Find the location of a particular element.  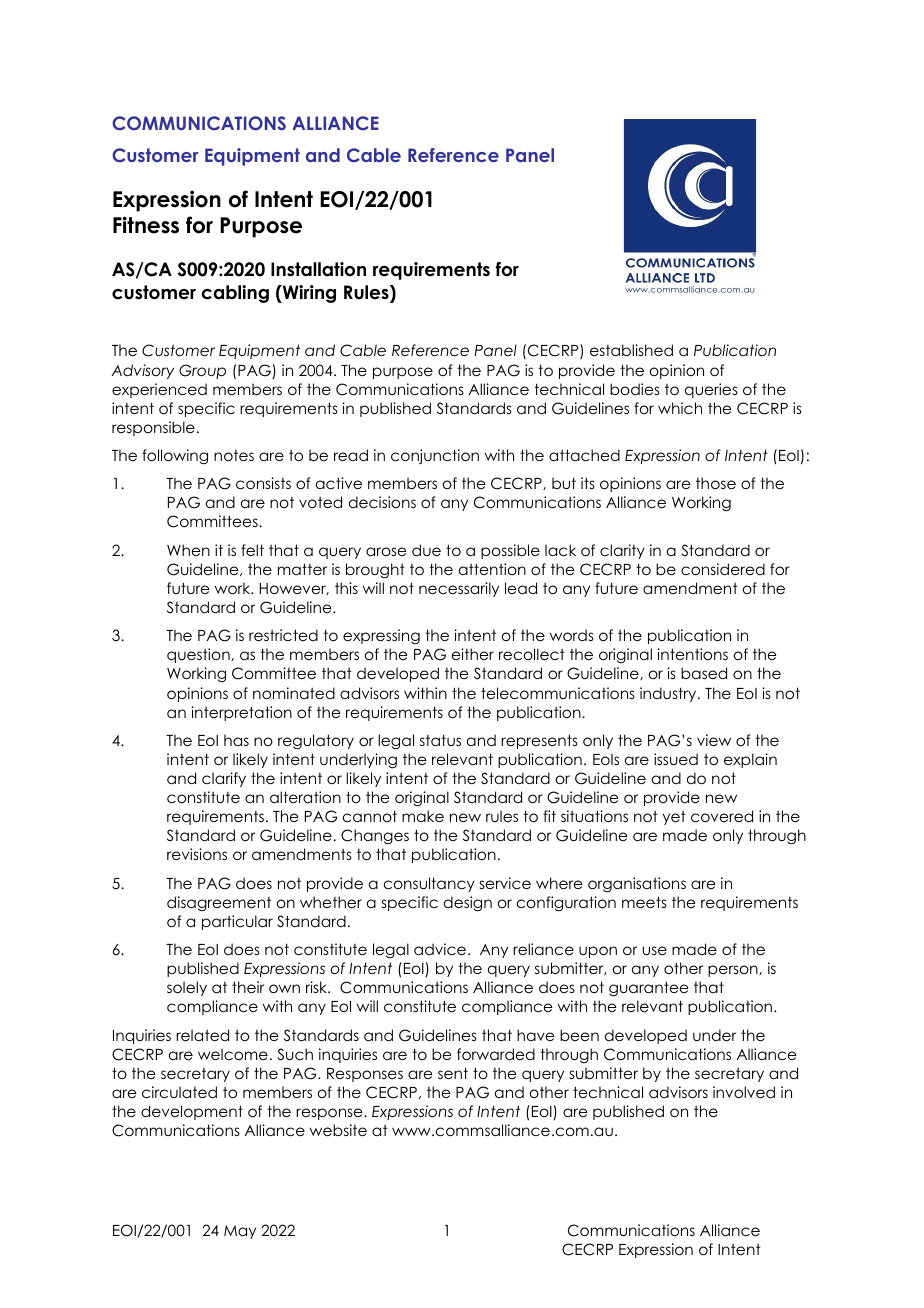

cabling is located at coordinates (235, 294).
